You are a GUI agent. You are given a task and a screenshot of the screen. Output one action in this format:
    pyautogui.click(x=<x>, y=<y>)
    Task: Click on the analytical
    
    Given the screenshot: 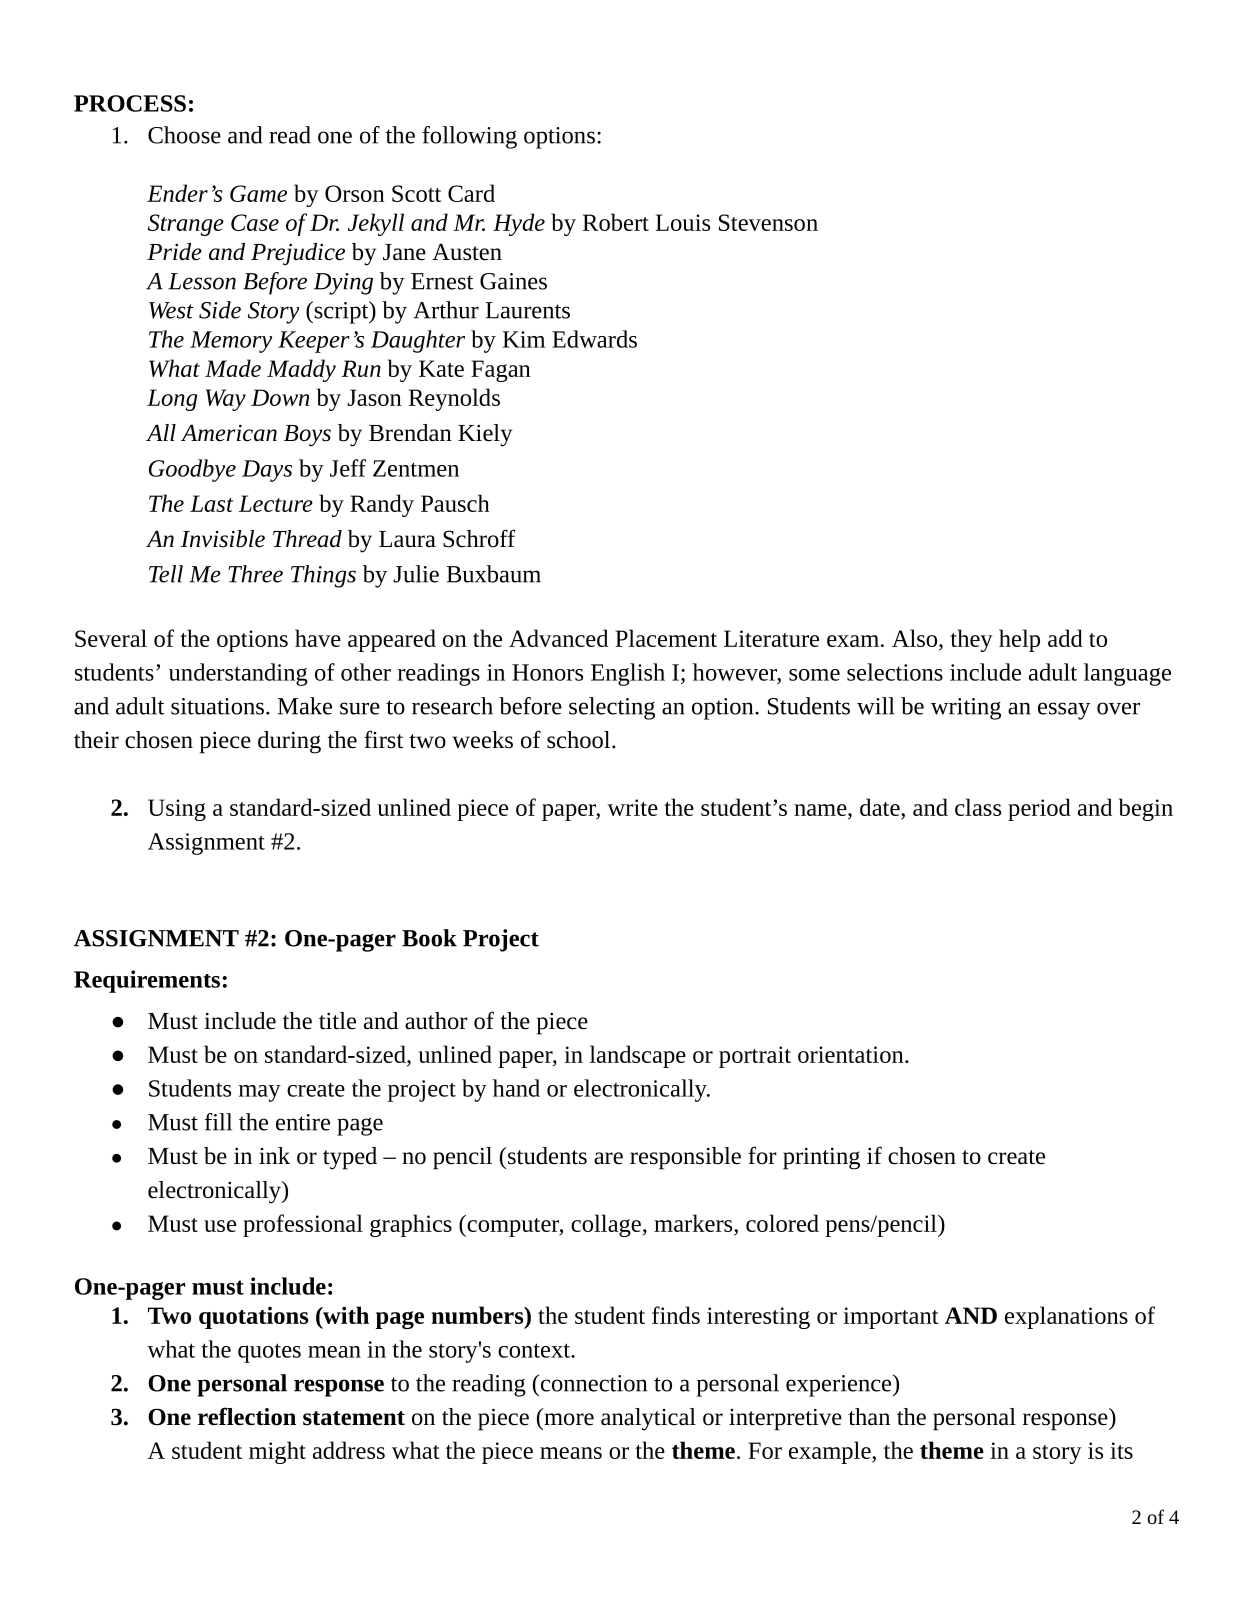 What is the action you would take?
    pyautogui.click(x=648, y=1419)
